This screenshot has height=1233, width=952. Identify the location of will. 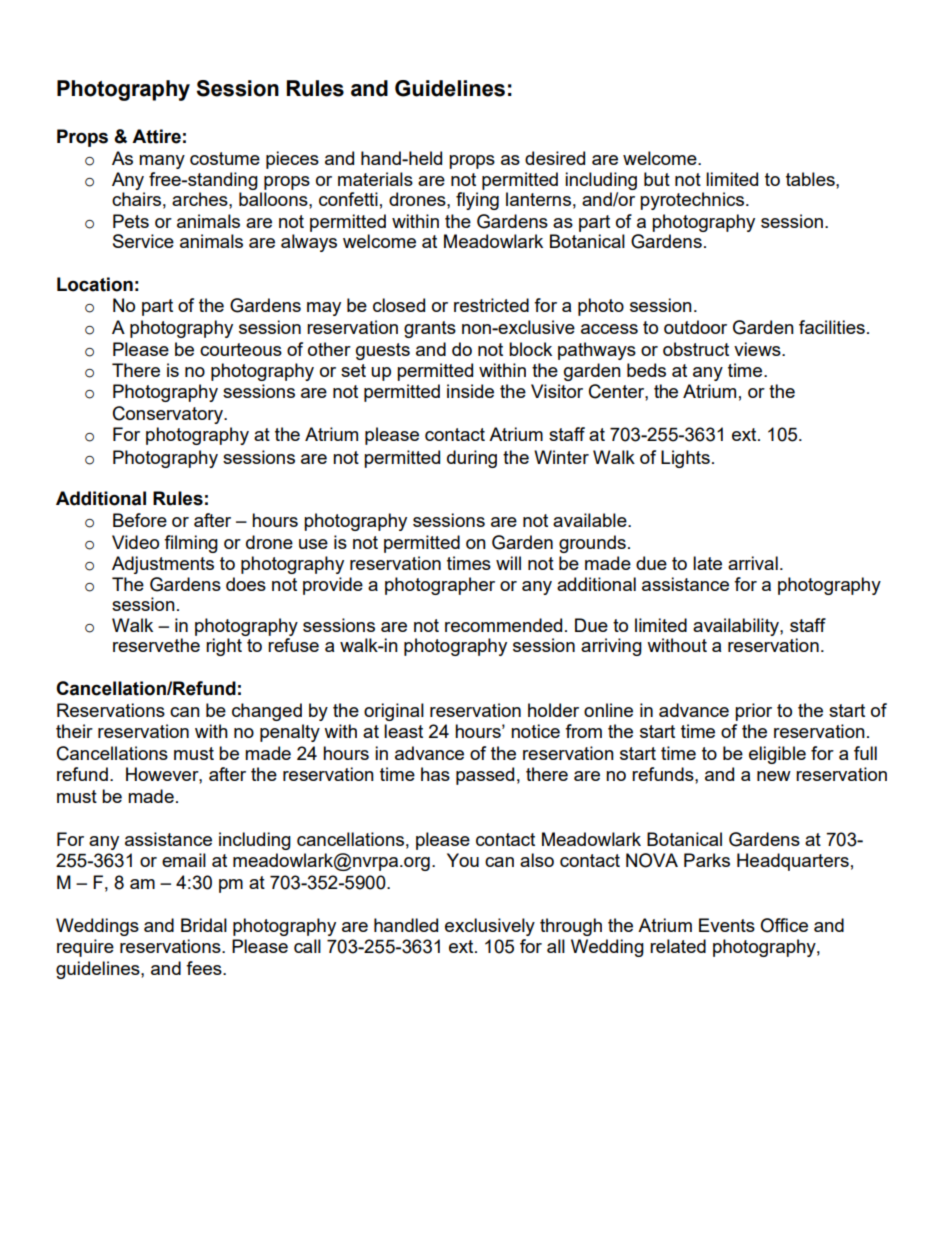
(508, 563).
